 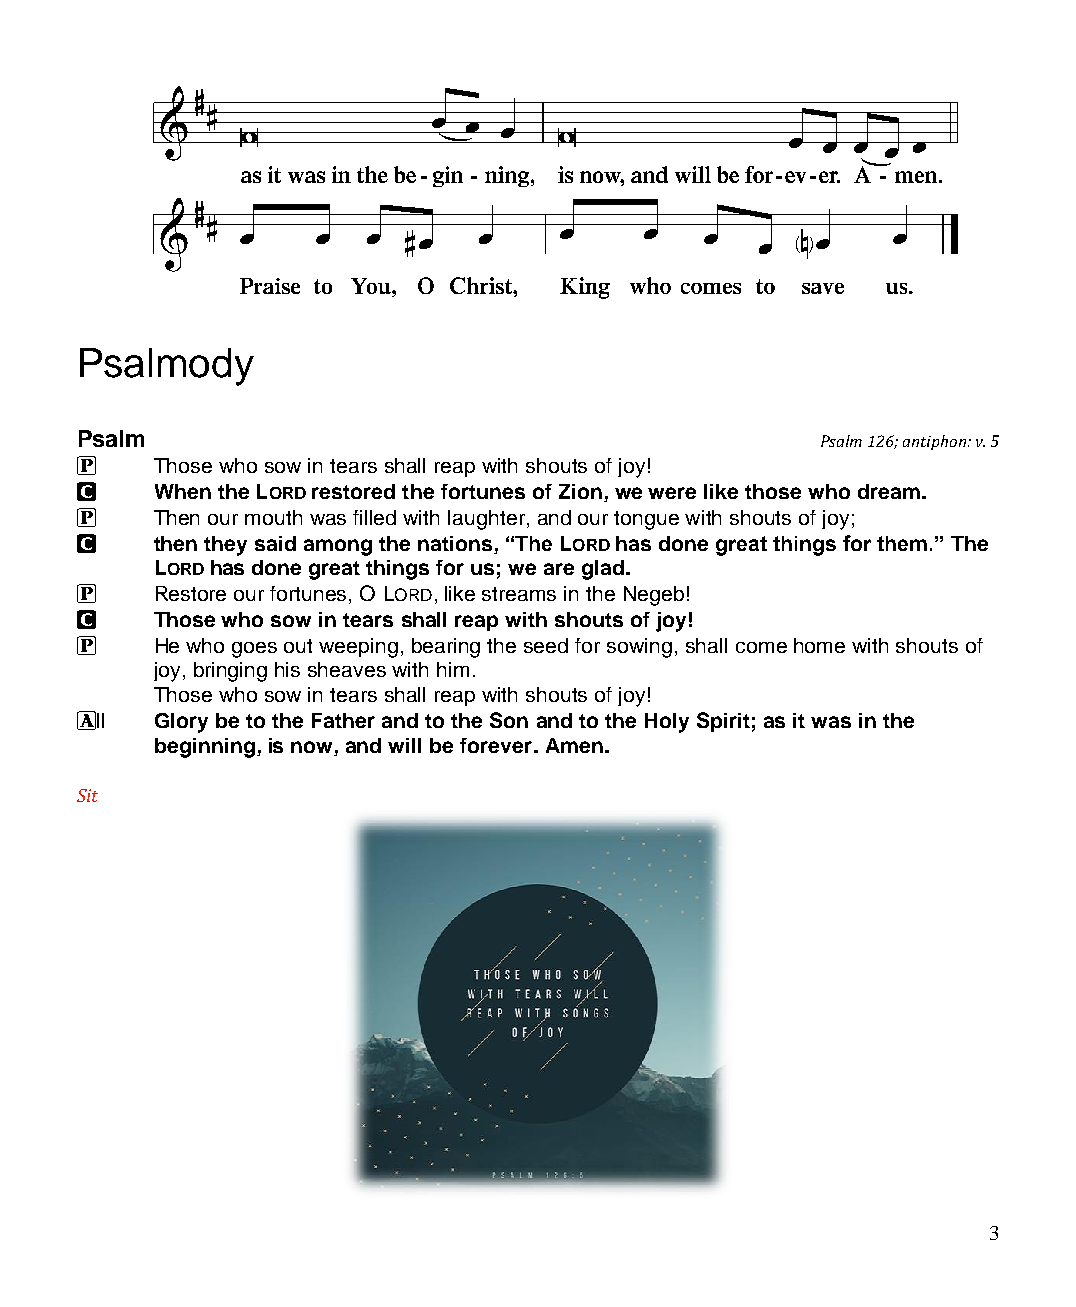 What do you see at coordinates (225, 546) in the screenshot?
I see `they` at bounding box center [225, 546].
